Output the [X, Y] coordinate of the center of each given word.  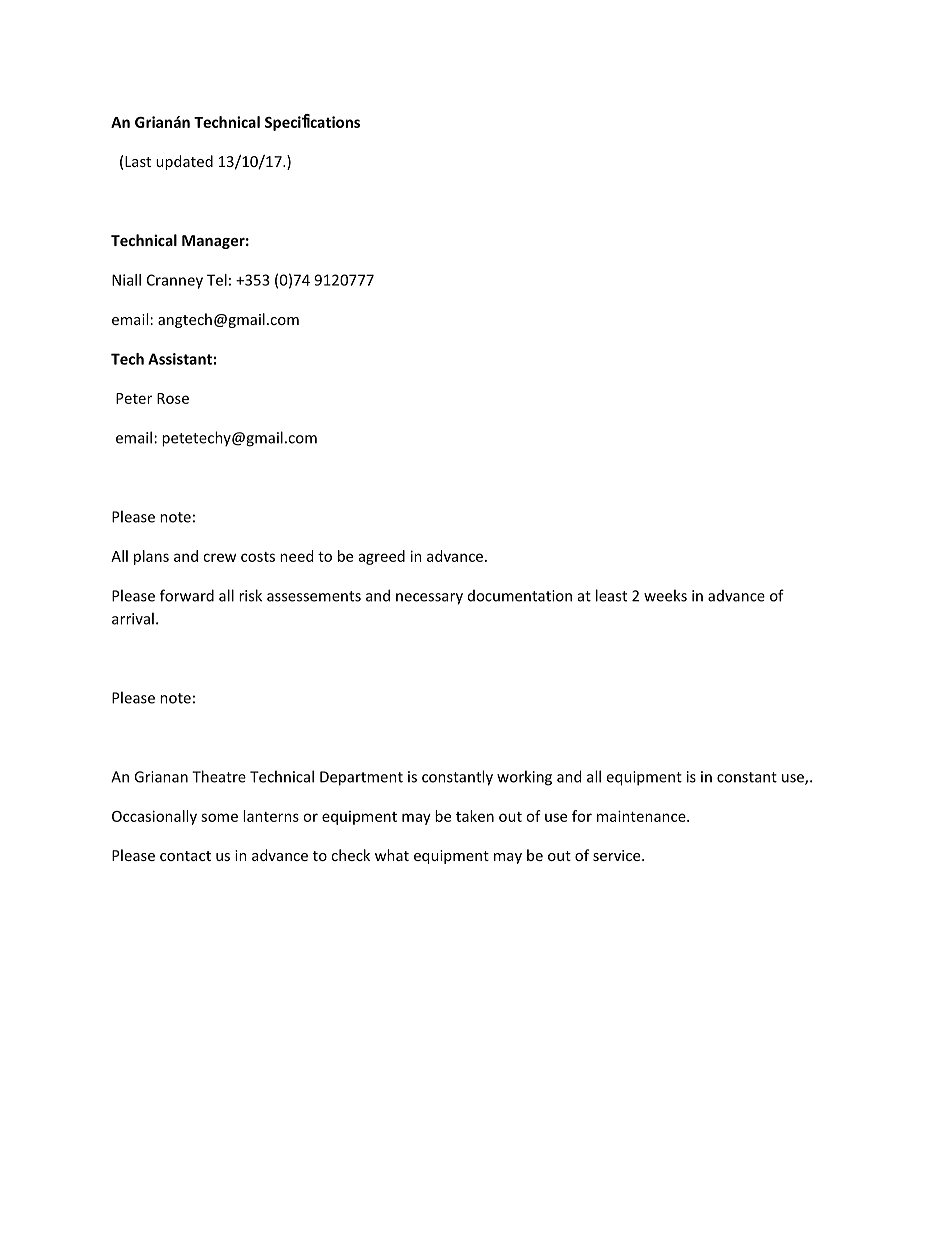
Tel [217, 280]
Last [138, 161]
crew [219, 557]
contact [185, 856]
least [611, 595]
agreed [382, 557]
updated [184, 162]
